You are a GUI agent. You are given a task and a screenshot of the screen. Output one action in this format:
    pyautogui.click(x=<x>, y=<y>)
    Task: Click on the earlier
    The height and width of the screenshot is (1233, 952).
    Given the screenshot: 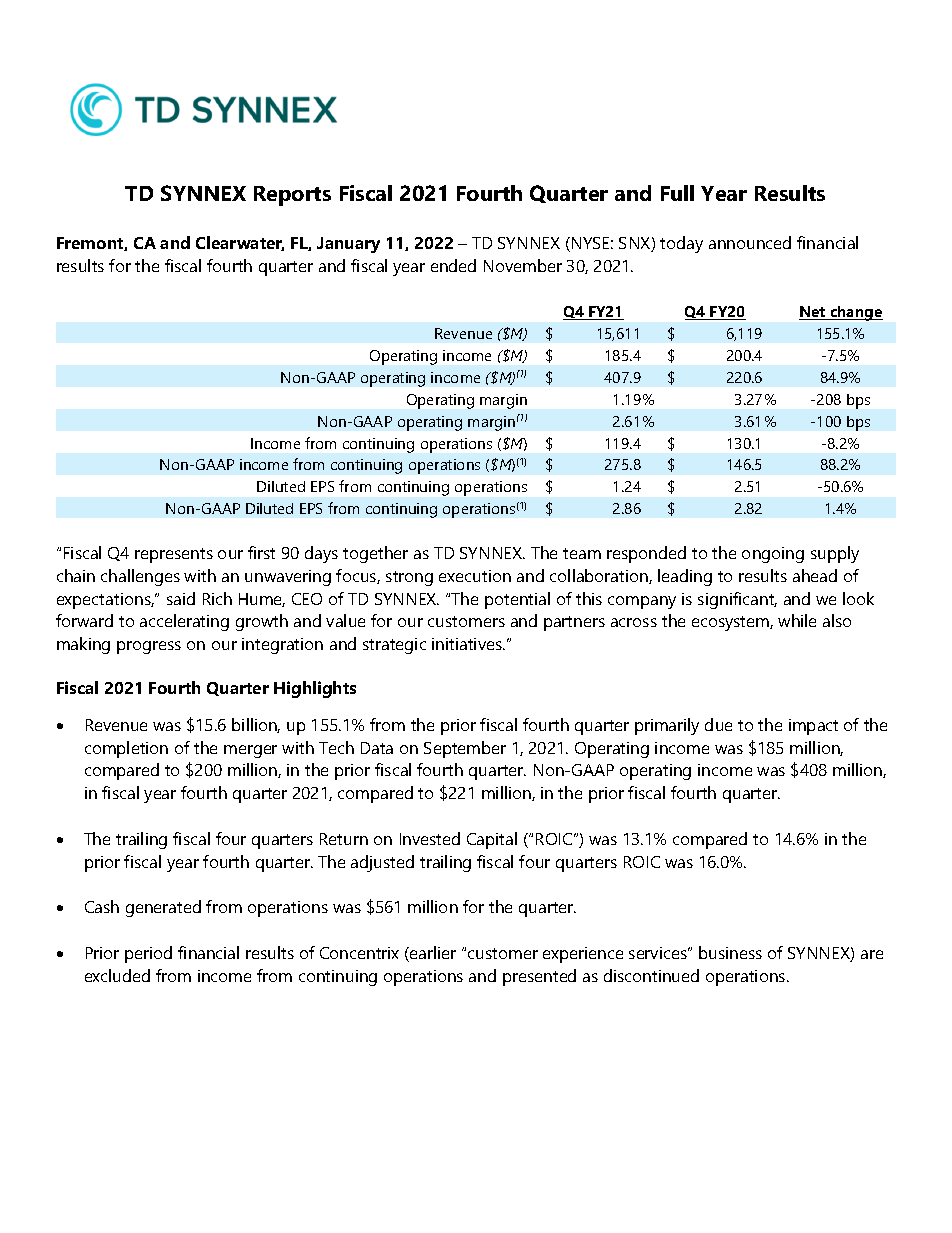 What is the action you would take?
    pyautogui.click(x=432, y=954)
